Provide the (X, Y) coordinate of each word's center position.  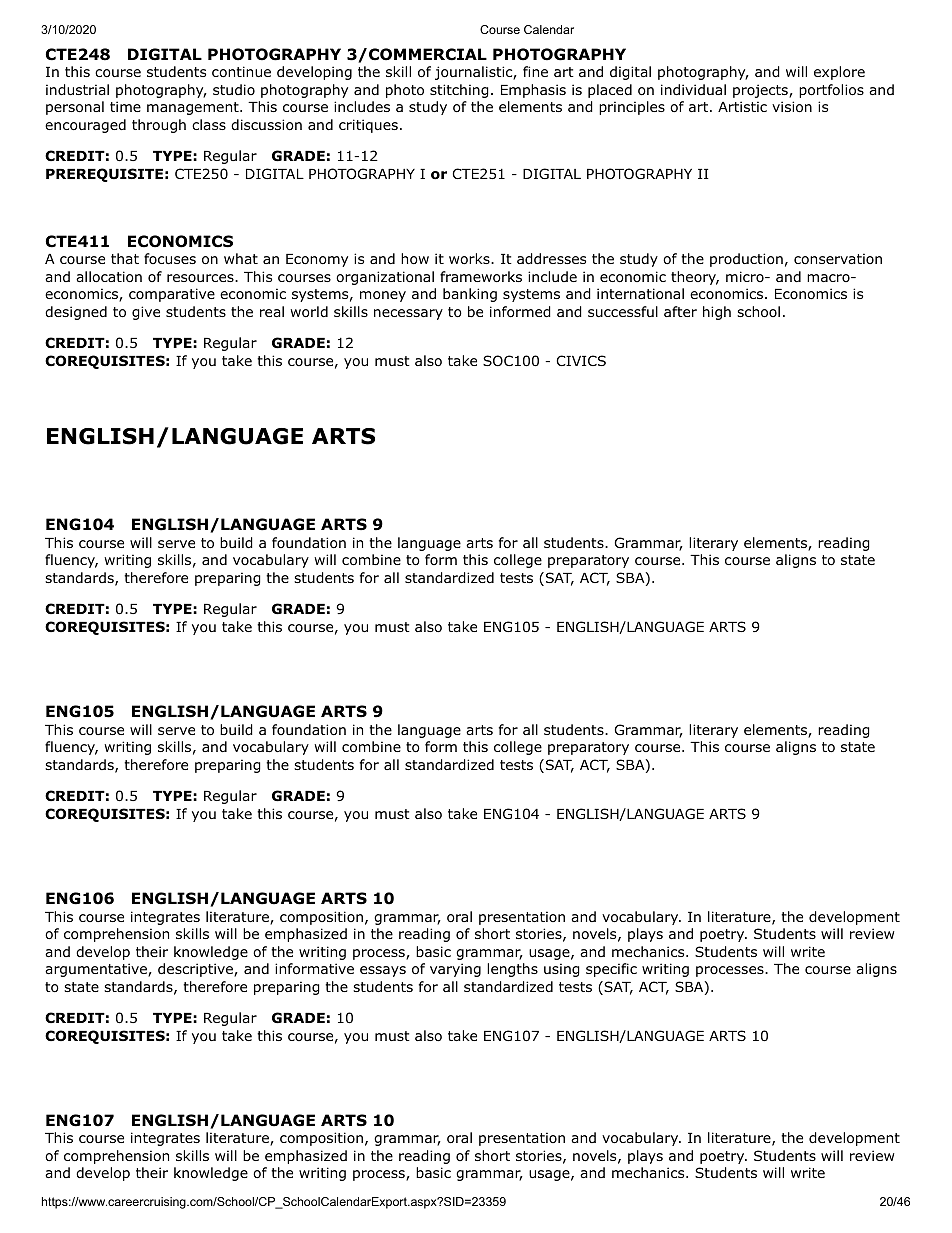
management (194, 108)
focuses (170, 258)
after (680, 311)
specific (611, 970)
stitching (459, 91)
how (415, 259)
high (717, 313)
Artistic (742, 106)
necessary (408, 314)
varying (455, 970)
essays (383, 971)
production (746, 260)
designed (76, 313)
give (146, 313)
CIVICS (581, 360)
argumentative (97, 970)
